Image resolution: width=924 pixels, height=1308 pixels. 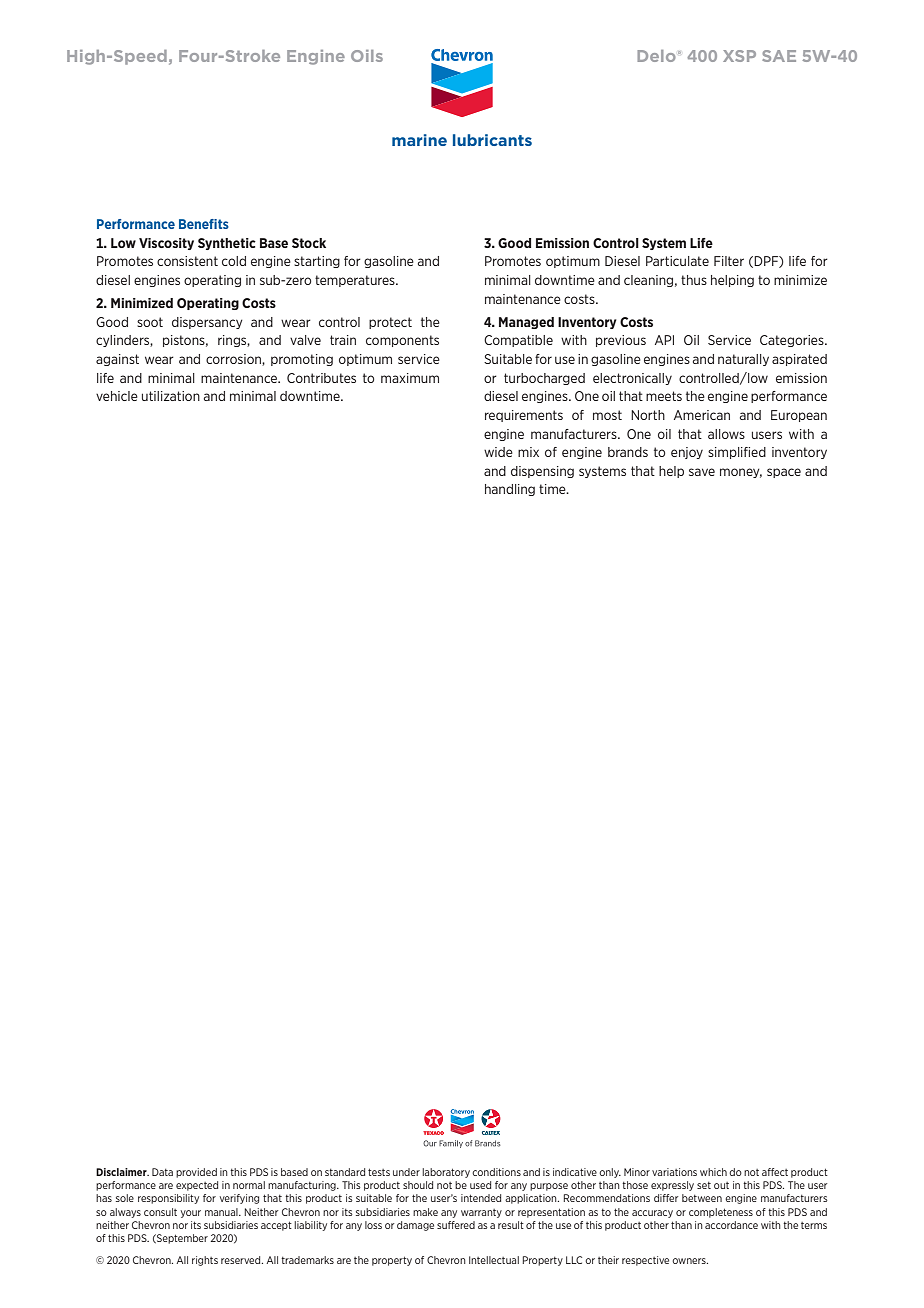 I want to click on lubricants, so click(x=492, y=140).
